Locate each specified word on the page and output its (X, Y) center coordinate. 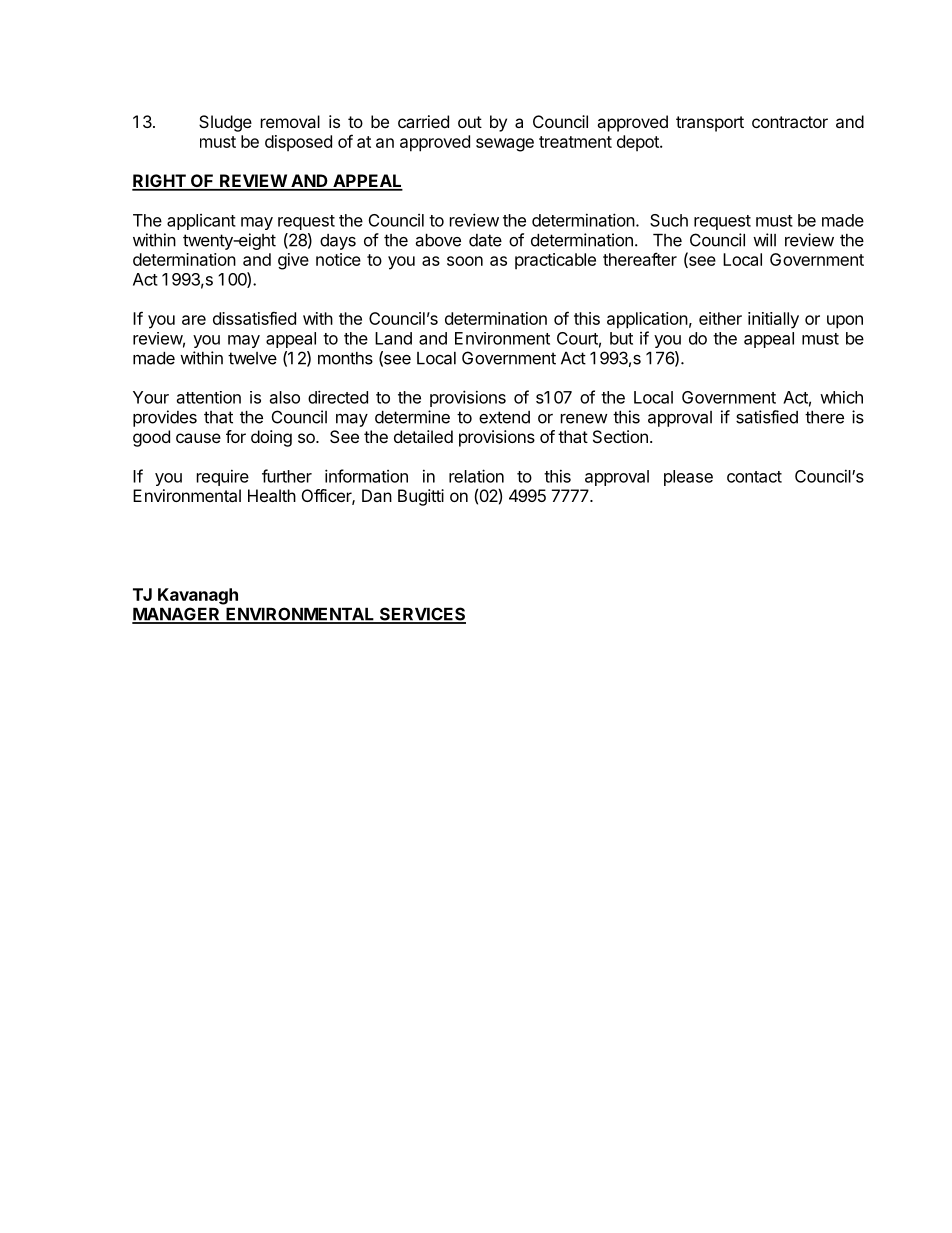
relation (476, 476)
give (293, 261)
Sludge (225, 123)
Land (393, 338)
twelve (252, 358)
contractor (790, 122)
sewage (505, 145)
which (841, 397)
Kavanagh (198, 596)
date (485, 240)
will (764, 240)
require (223, 477)
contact (754, 477)
